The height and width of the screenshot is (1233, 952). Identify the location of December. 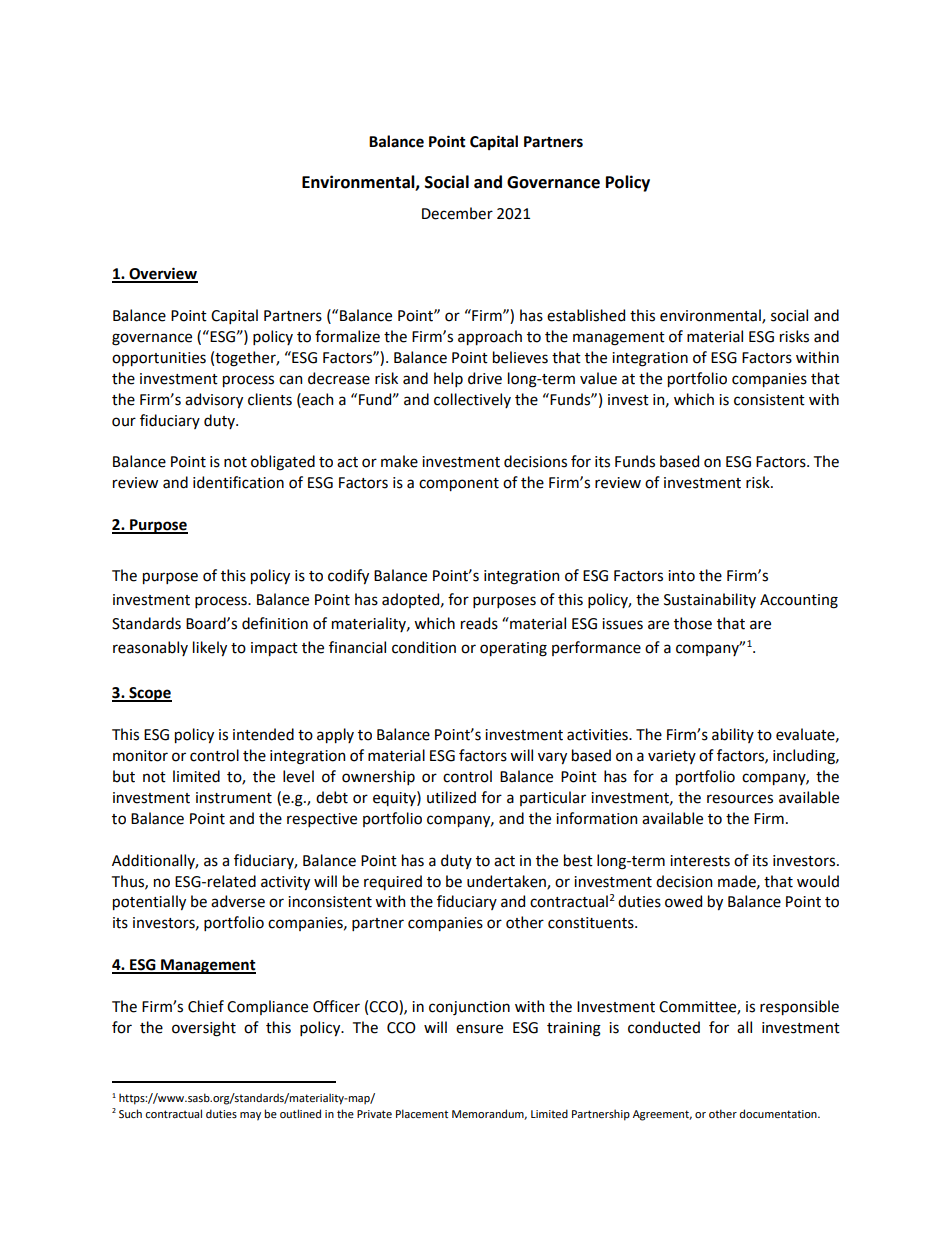
(457, 213).
